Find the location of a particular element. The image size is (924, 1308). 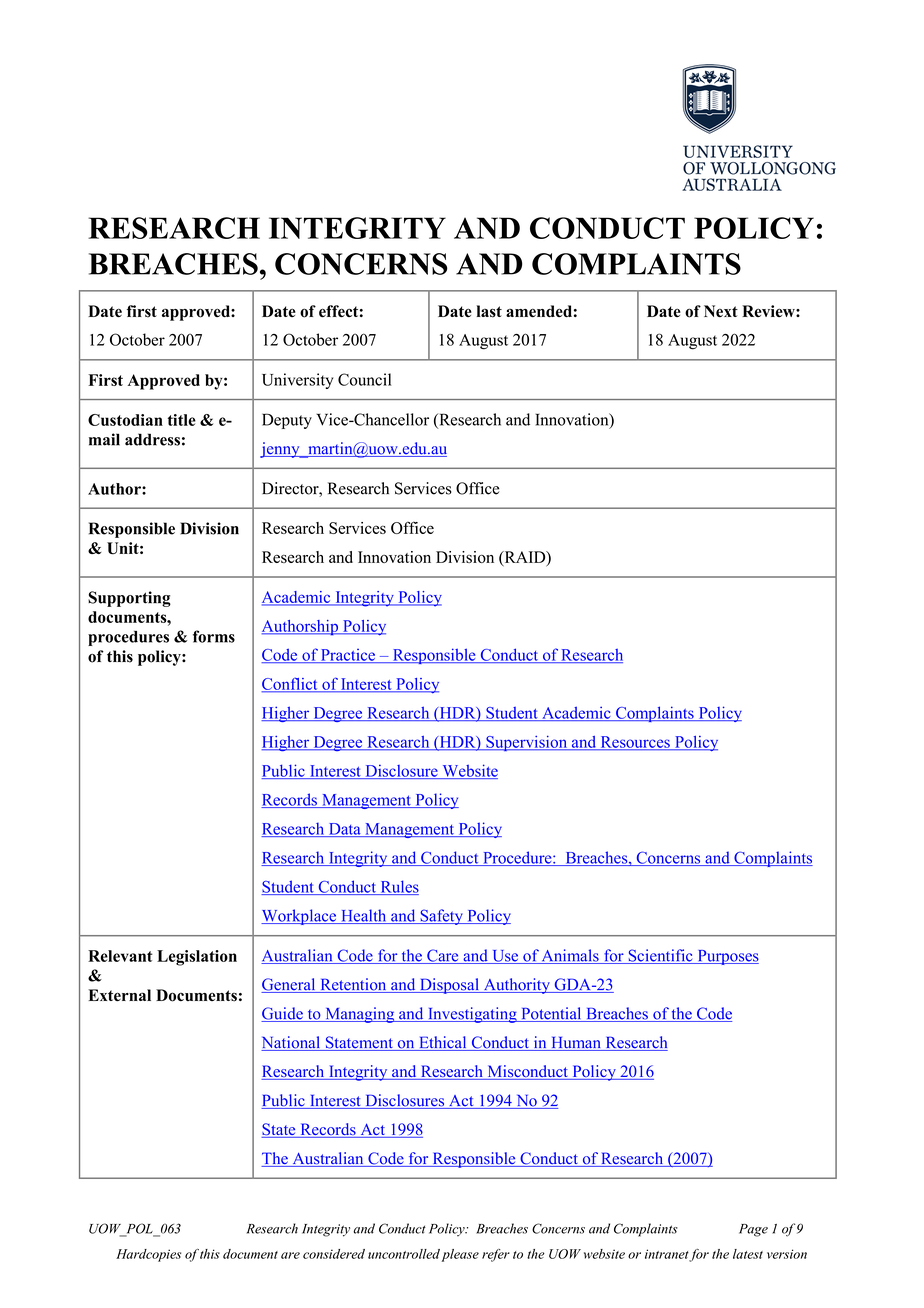

Supervision is located at coordinates (527, 743).
